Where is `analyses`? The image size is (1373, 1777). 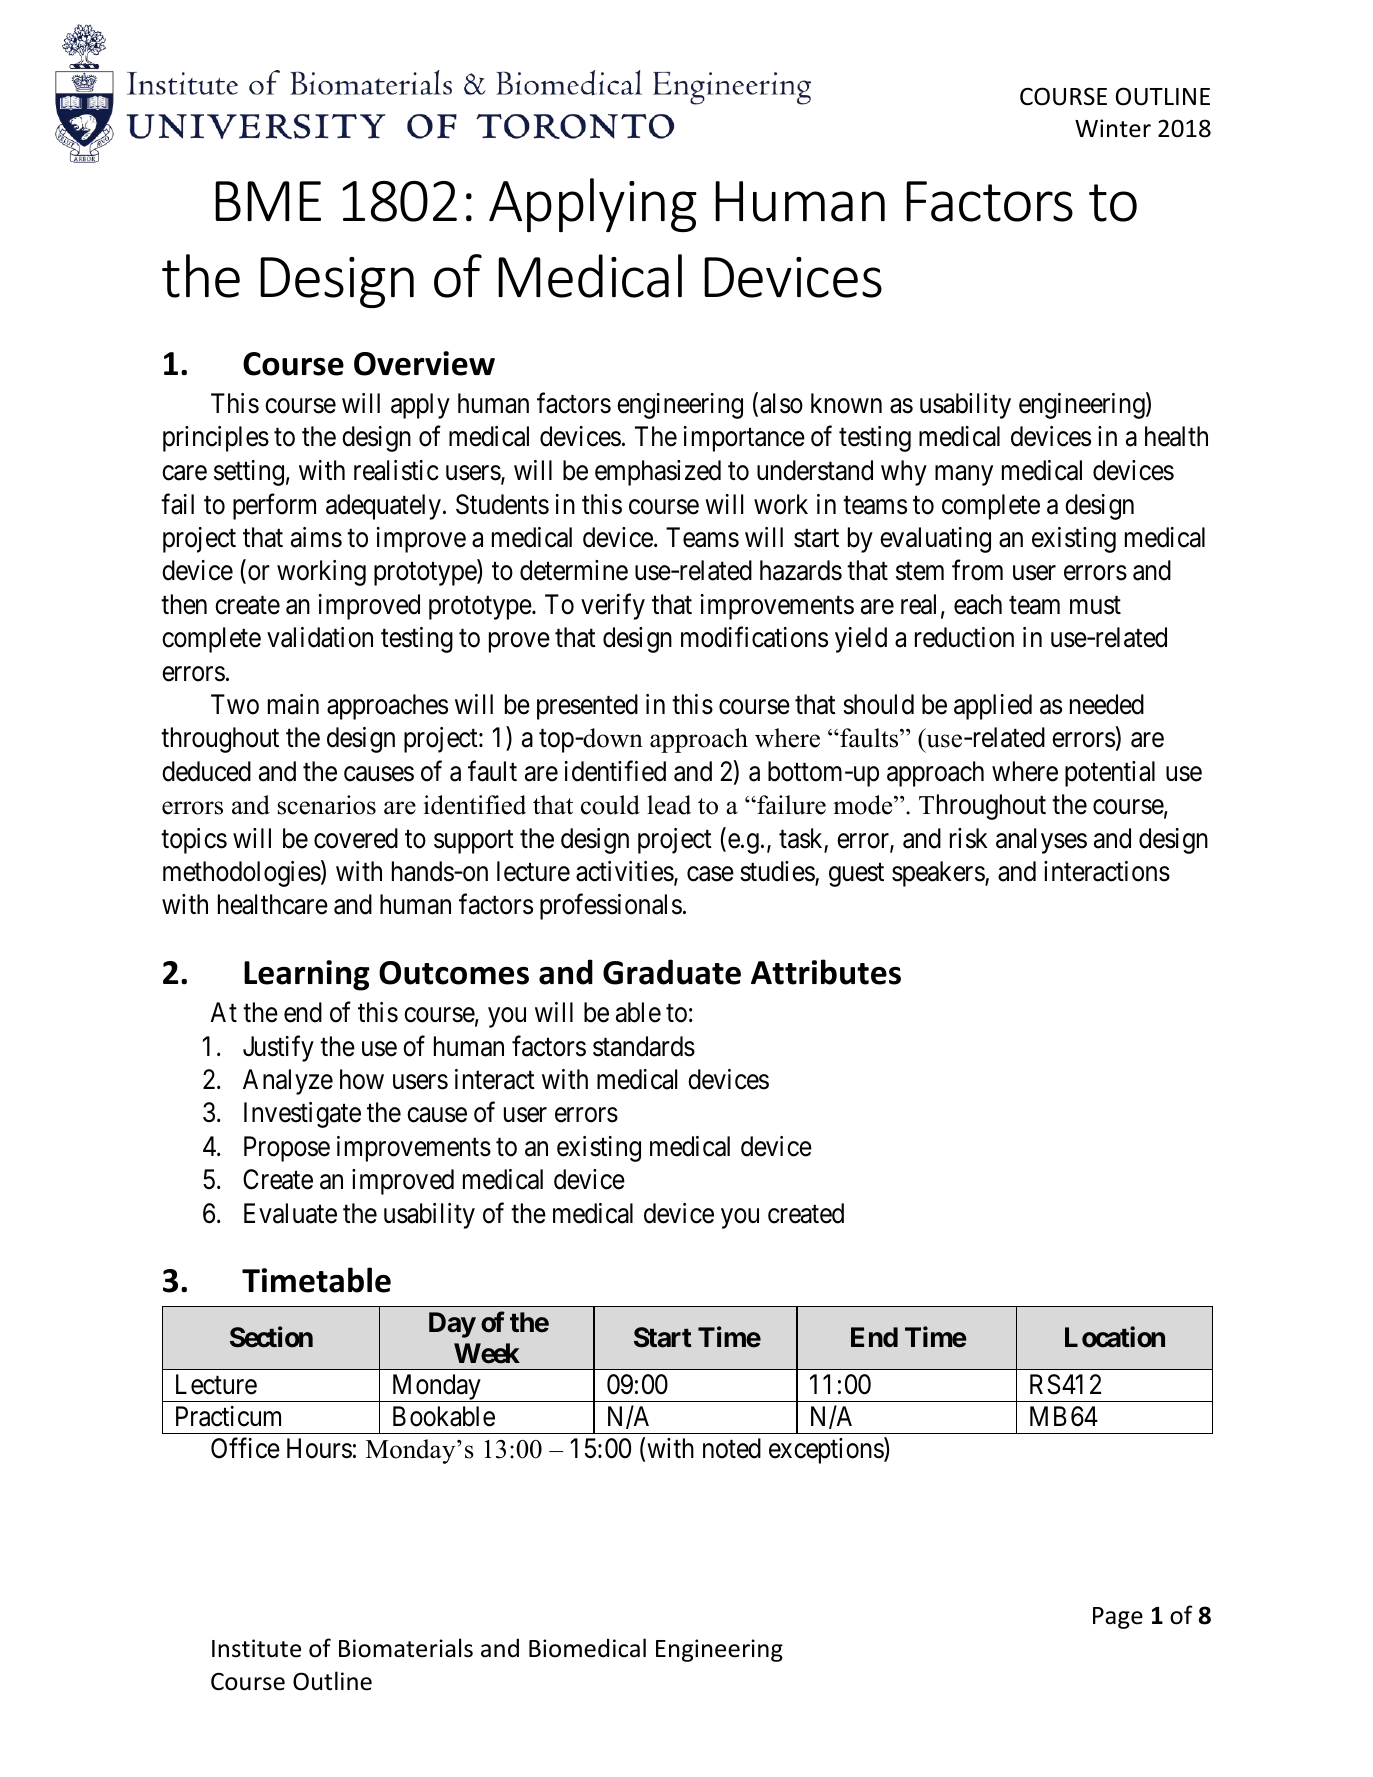 analyses is located at coordinates (1041, 841).
